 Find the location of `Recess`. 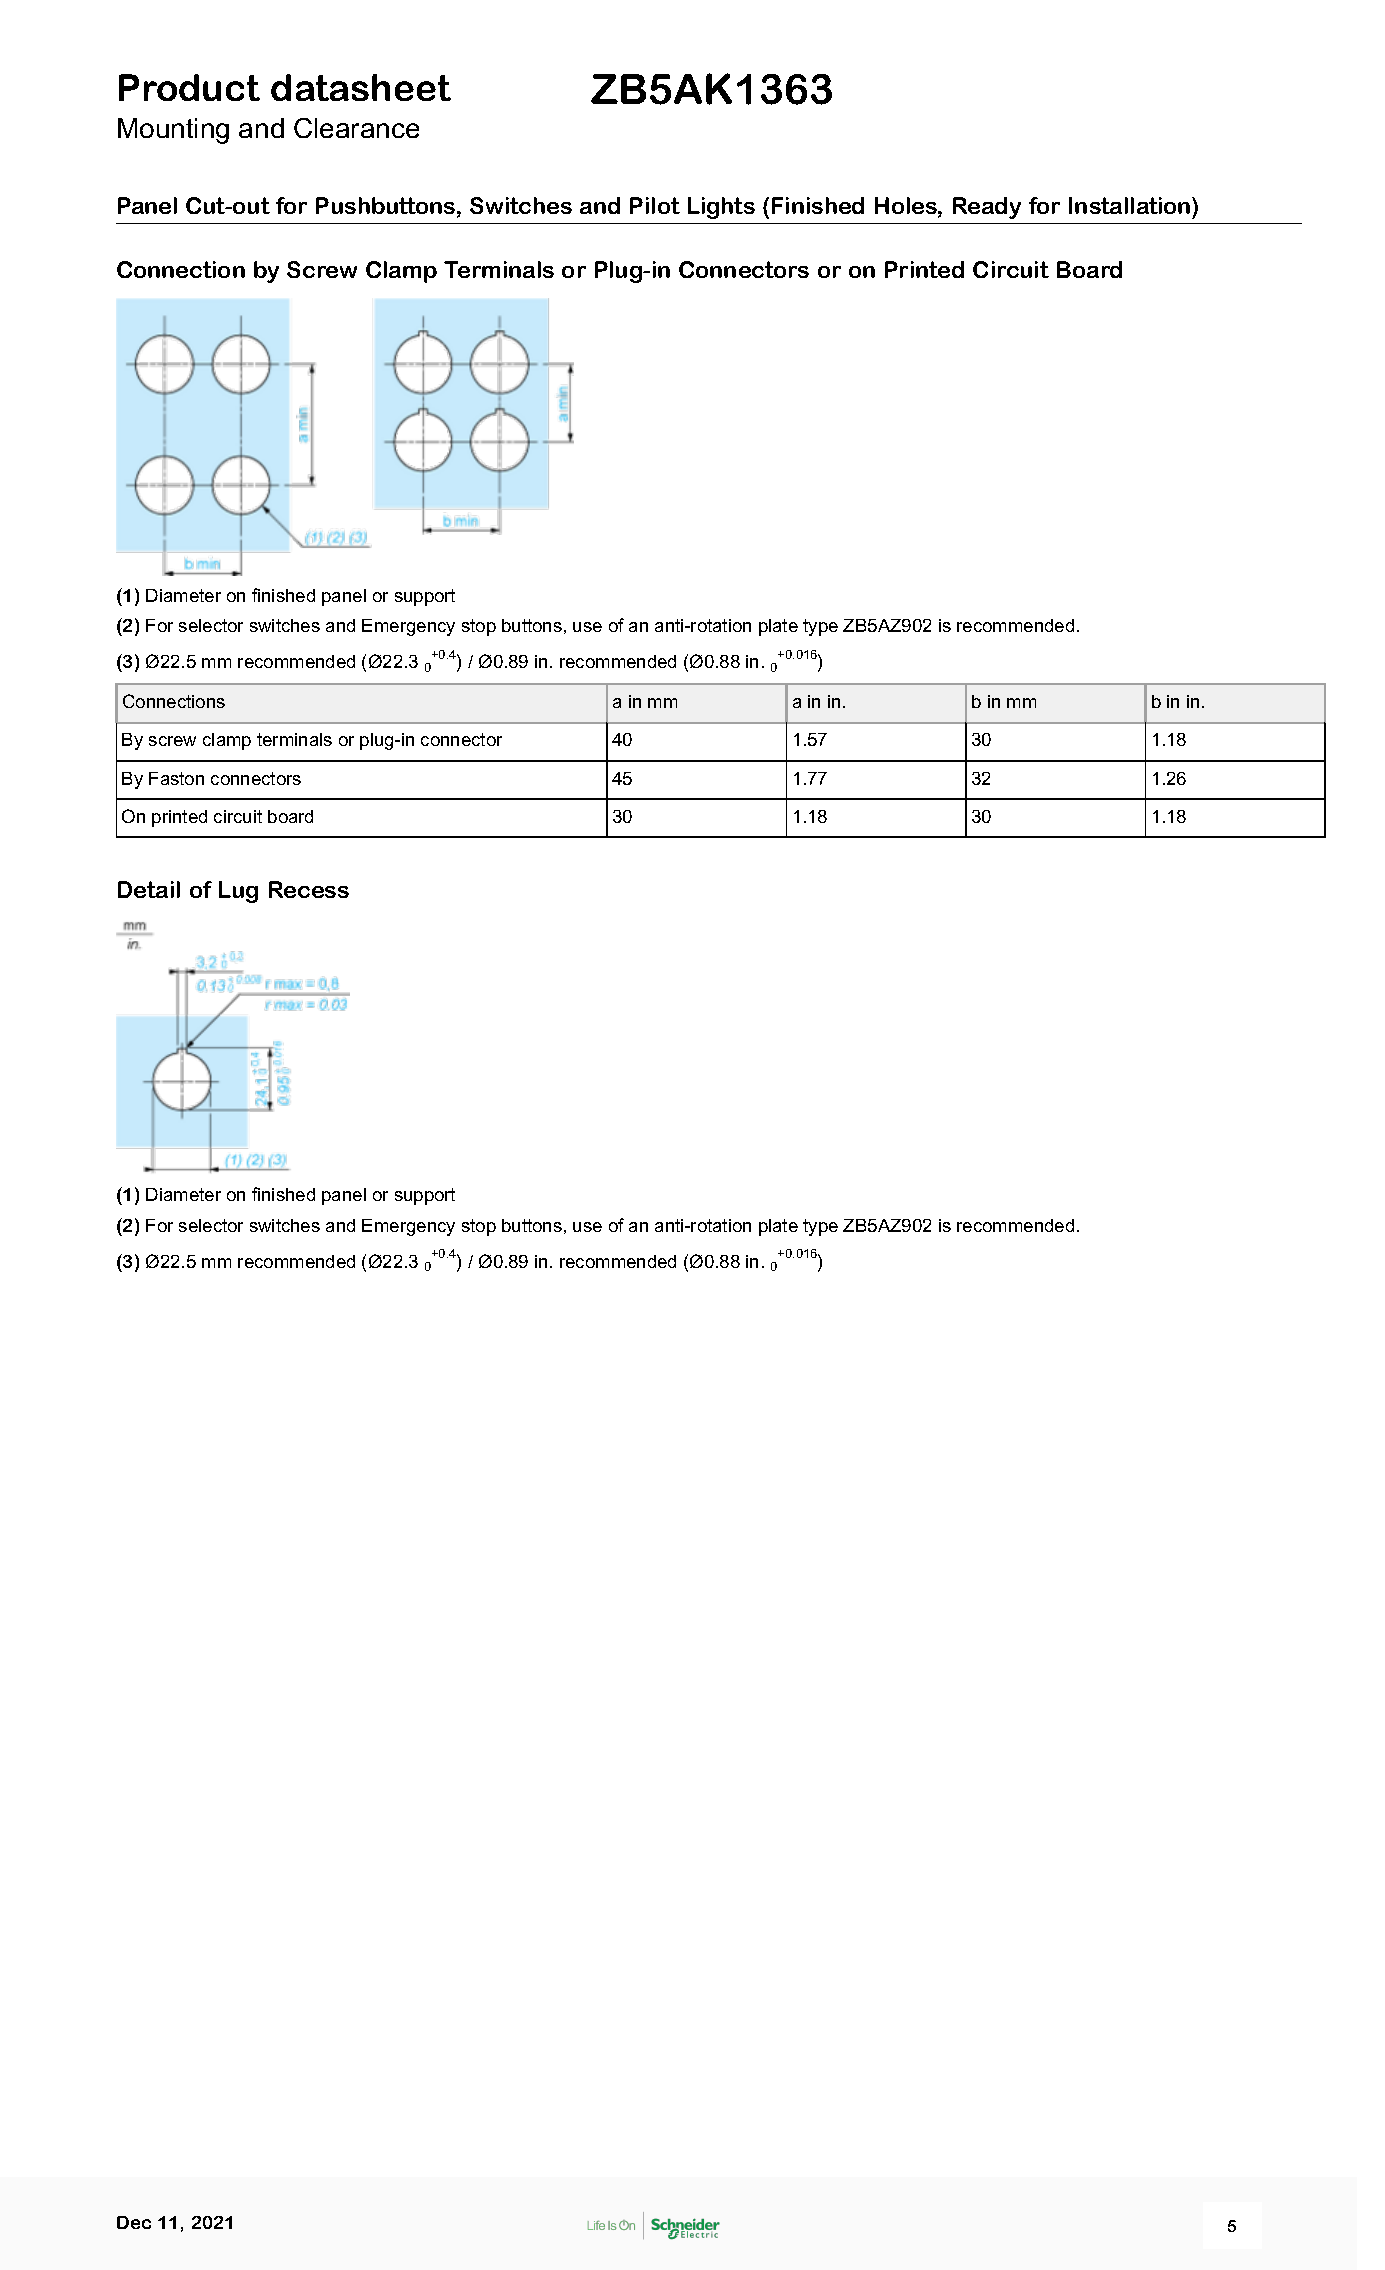

Recess is located at coordinates (309, 889).
